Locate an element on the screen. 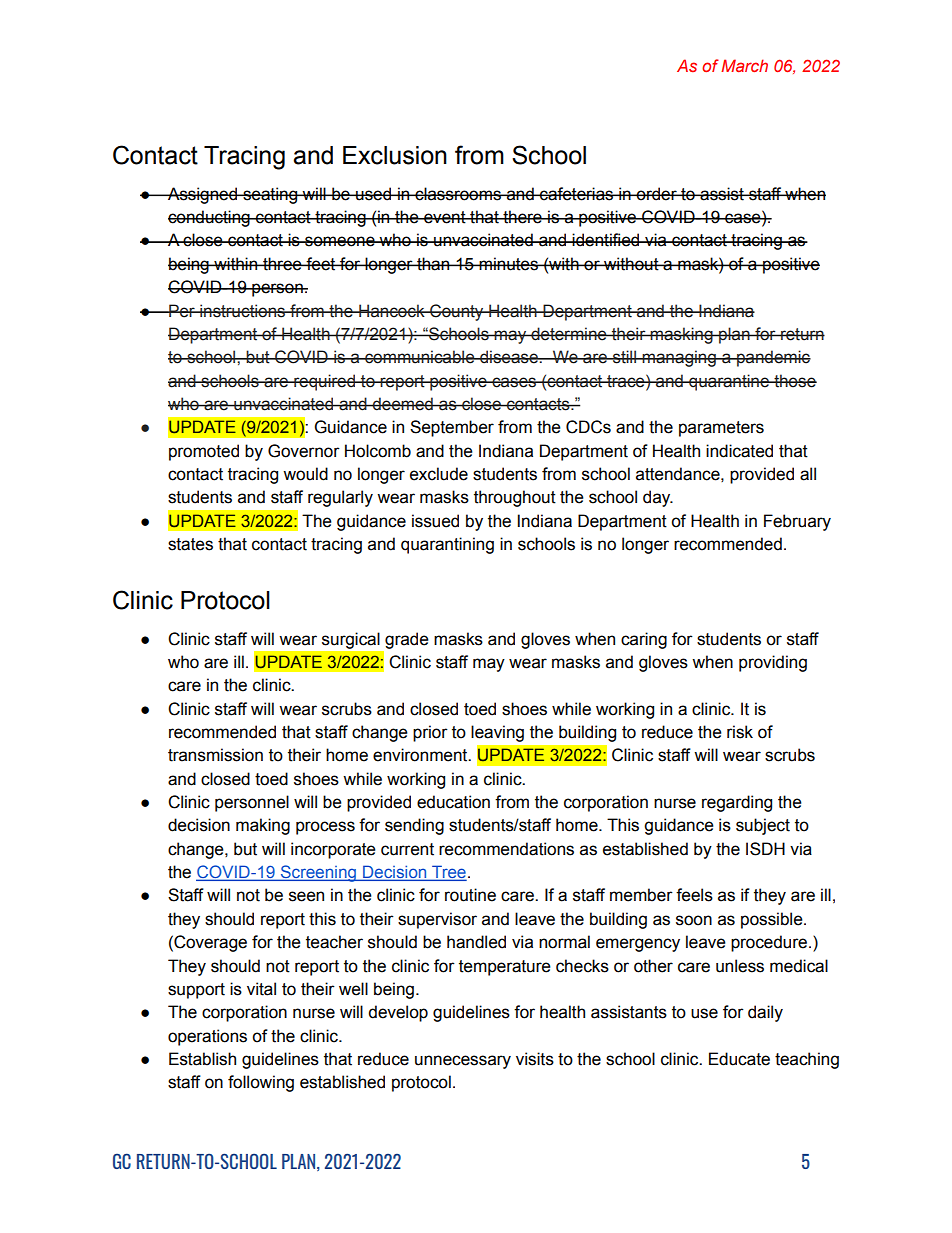 This screenshot has width=952, height=1233. recommendations is located at coordinates (506, 849).
